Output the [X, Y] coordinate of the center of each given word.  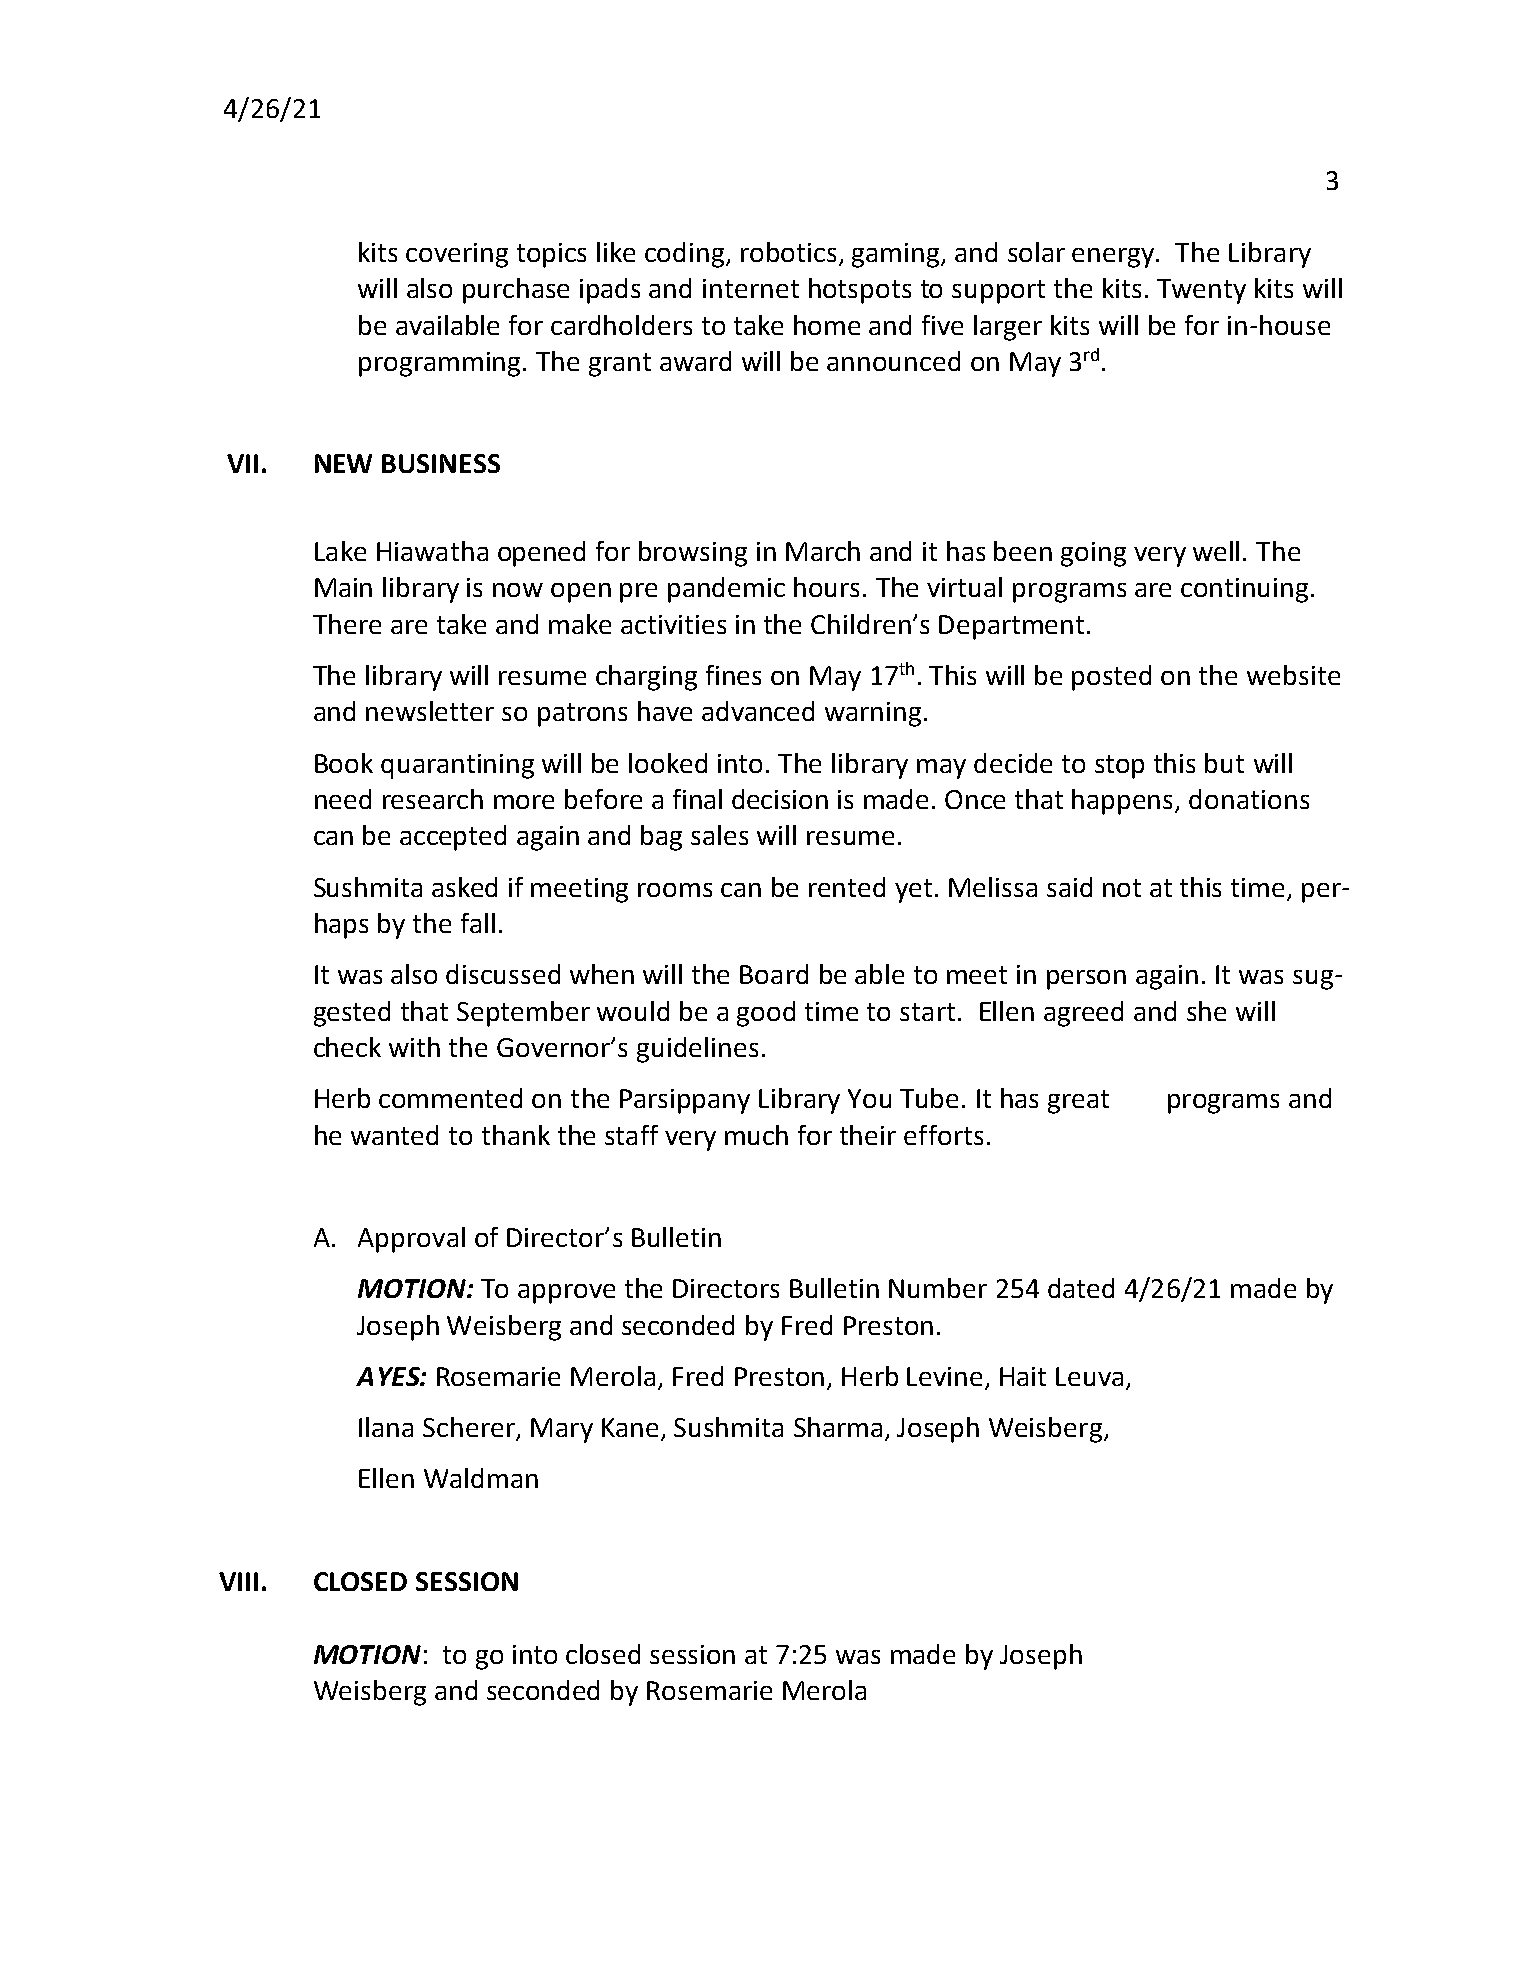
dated [1081, 1288]
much [756, 1135]
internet [751, 288]
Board [774, 974]
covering [457, 255]
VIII [238, 1581]
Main [343, 587]
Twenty [1201, 291]
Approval [411, 1240]
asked [464, 887]
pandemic [726, 590]
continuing [1244, 590]
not [1122, 888]
